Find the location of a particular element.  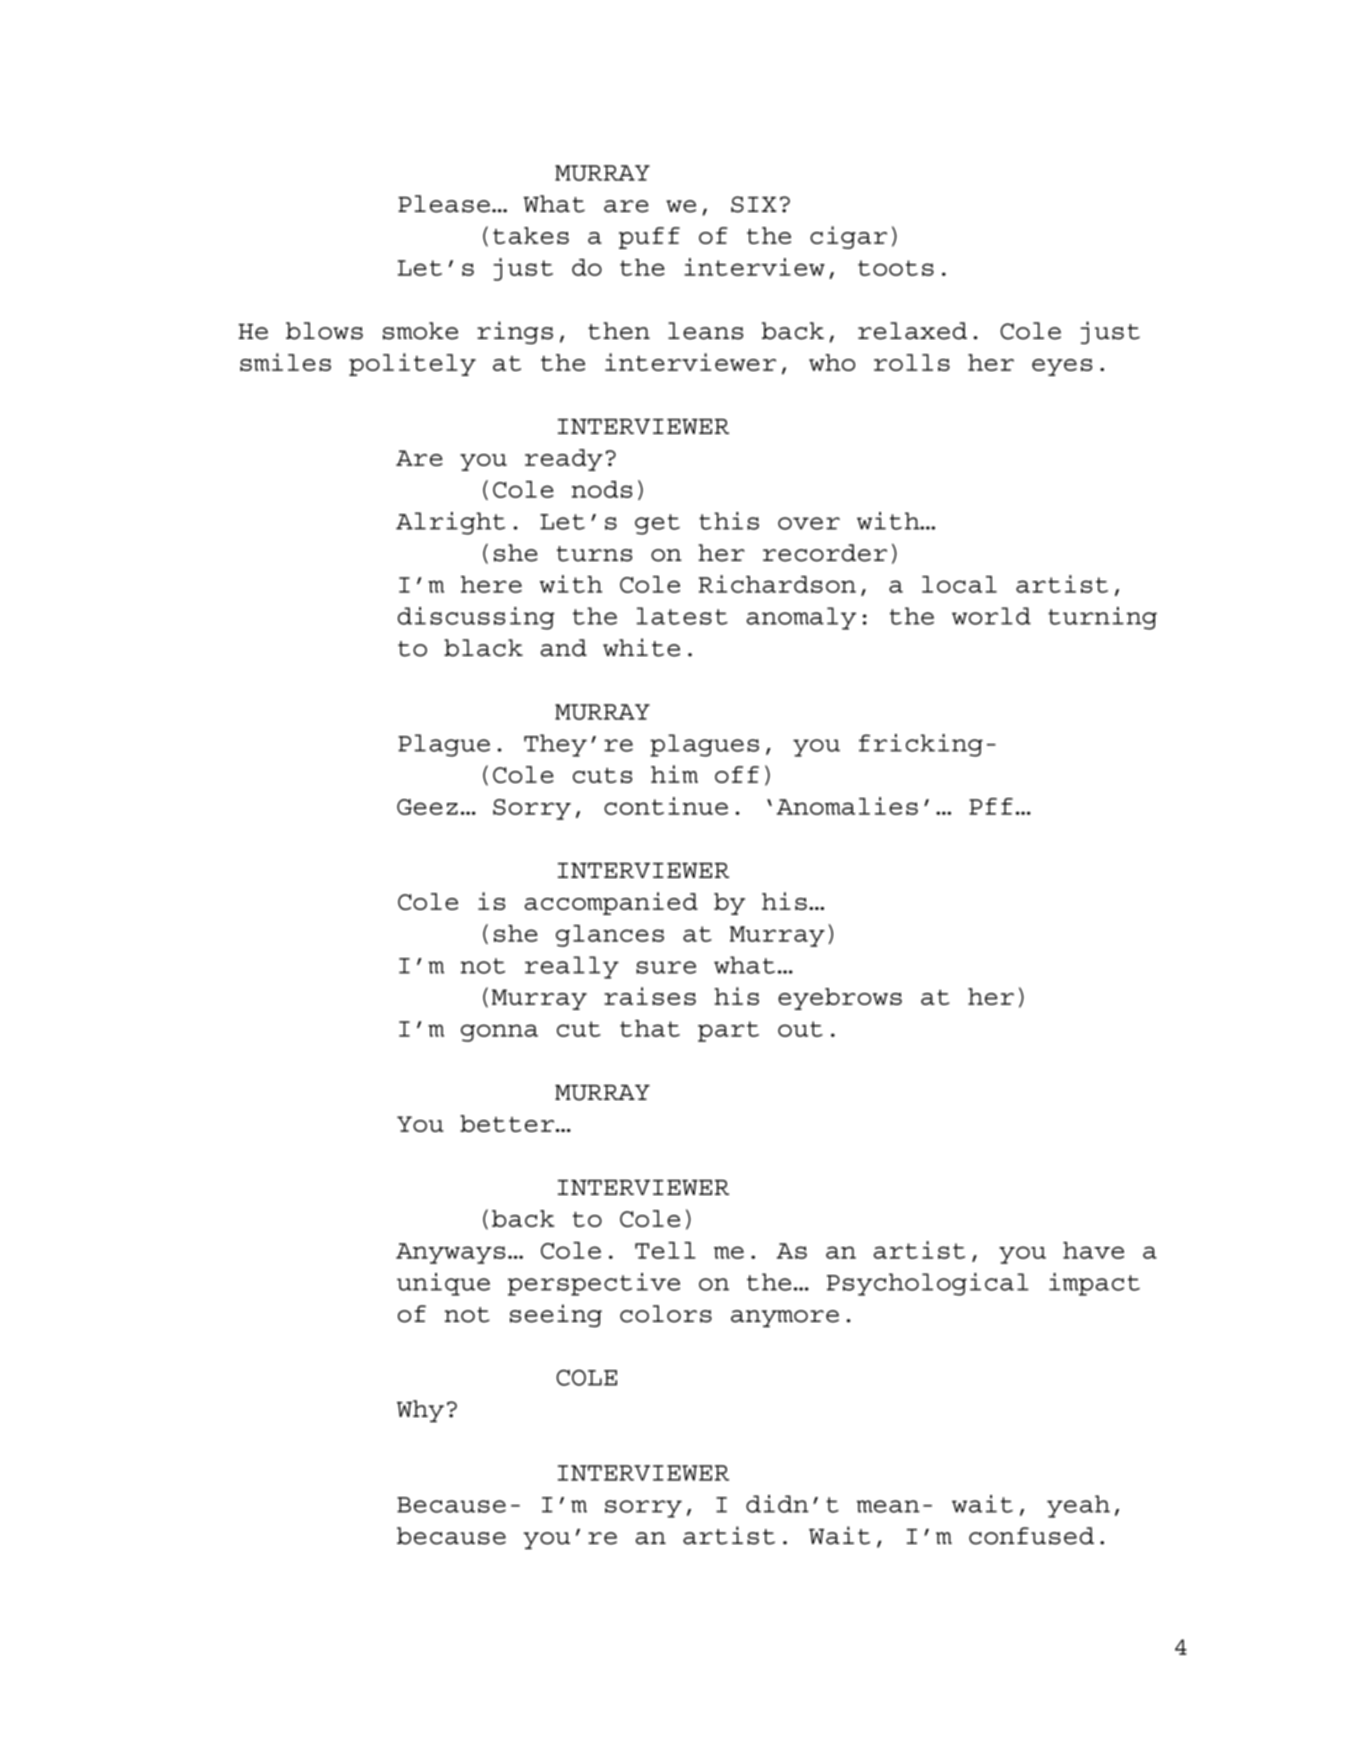

Pff is located at coordinates (991, 806).
